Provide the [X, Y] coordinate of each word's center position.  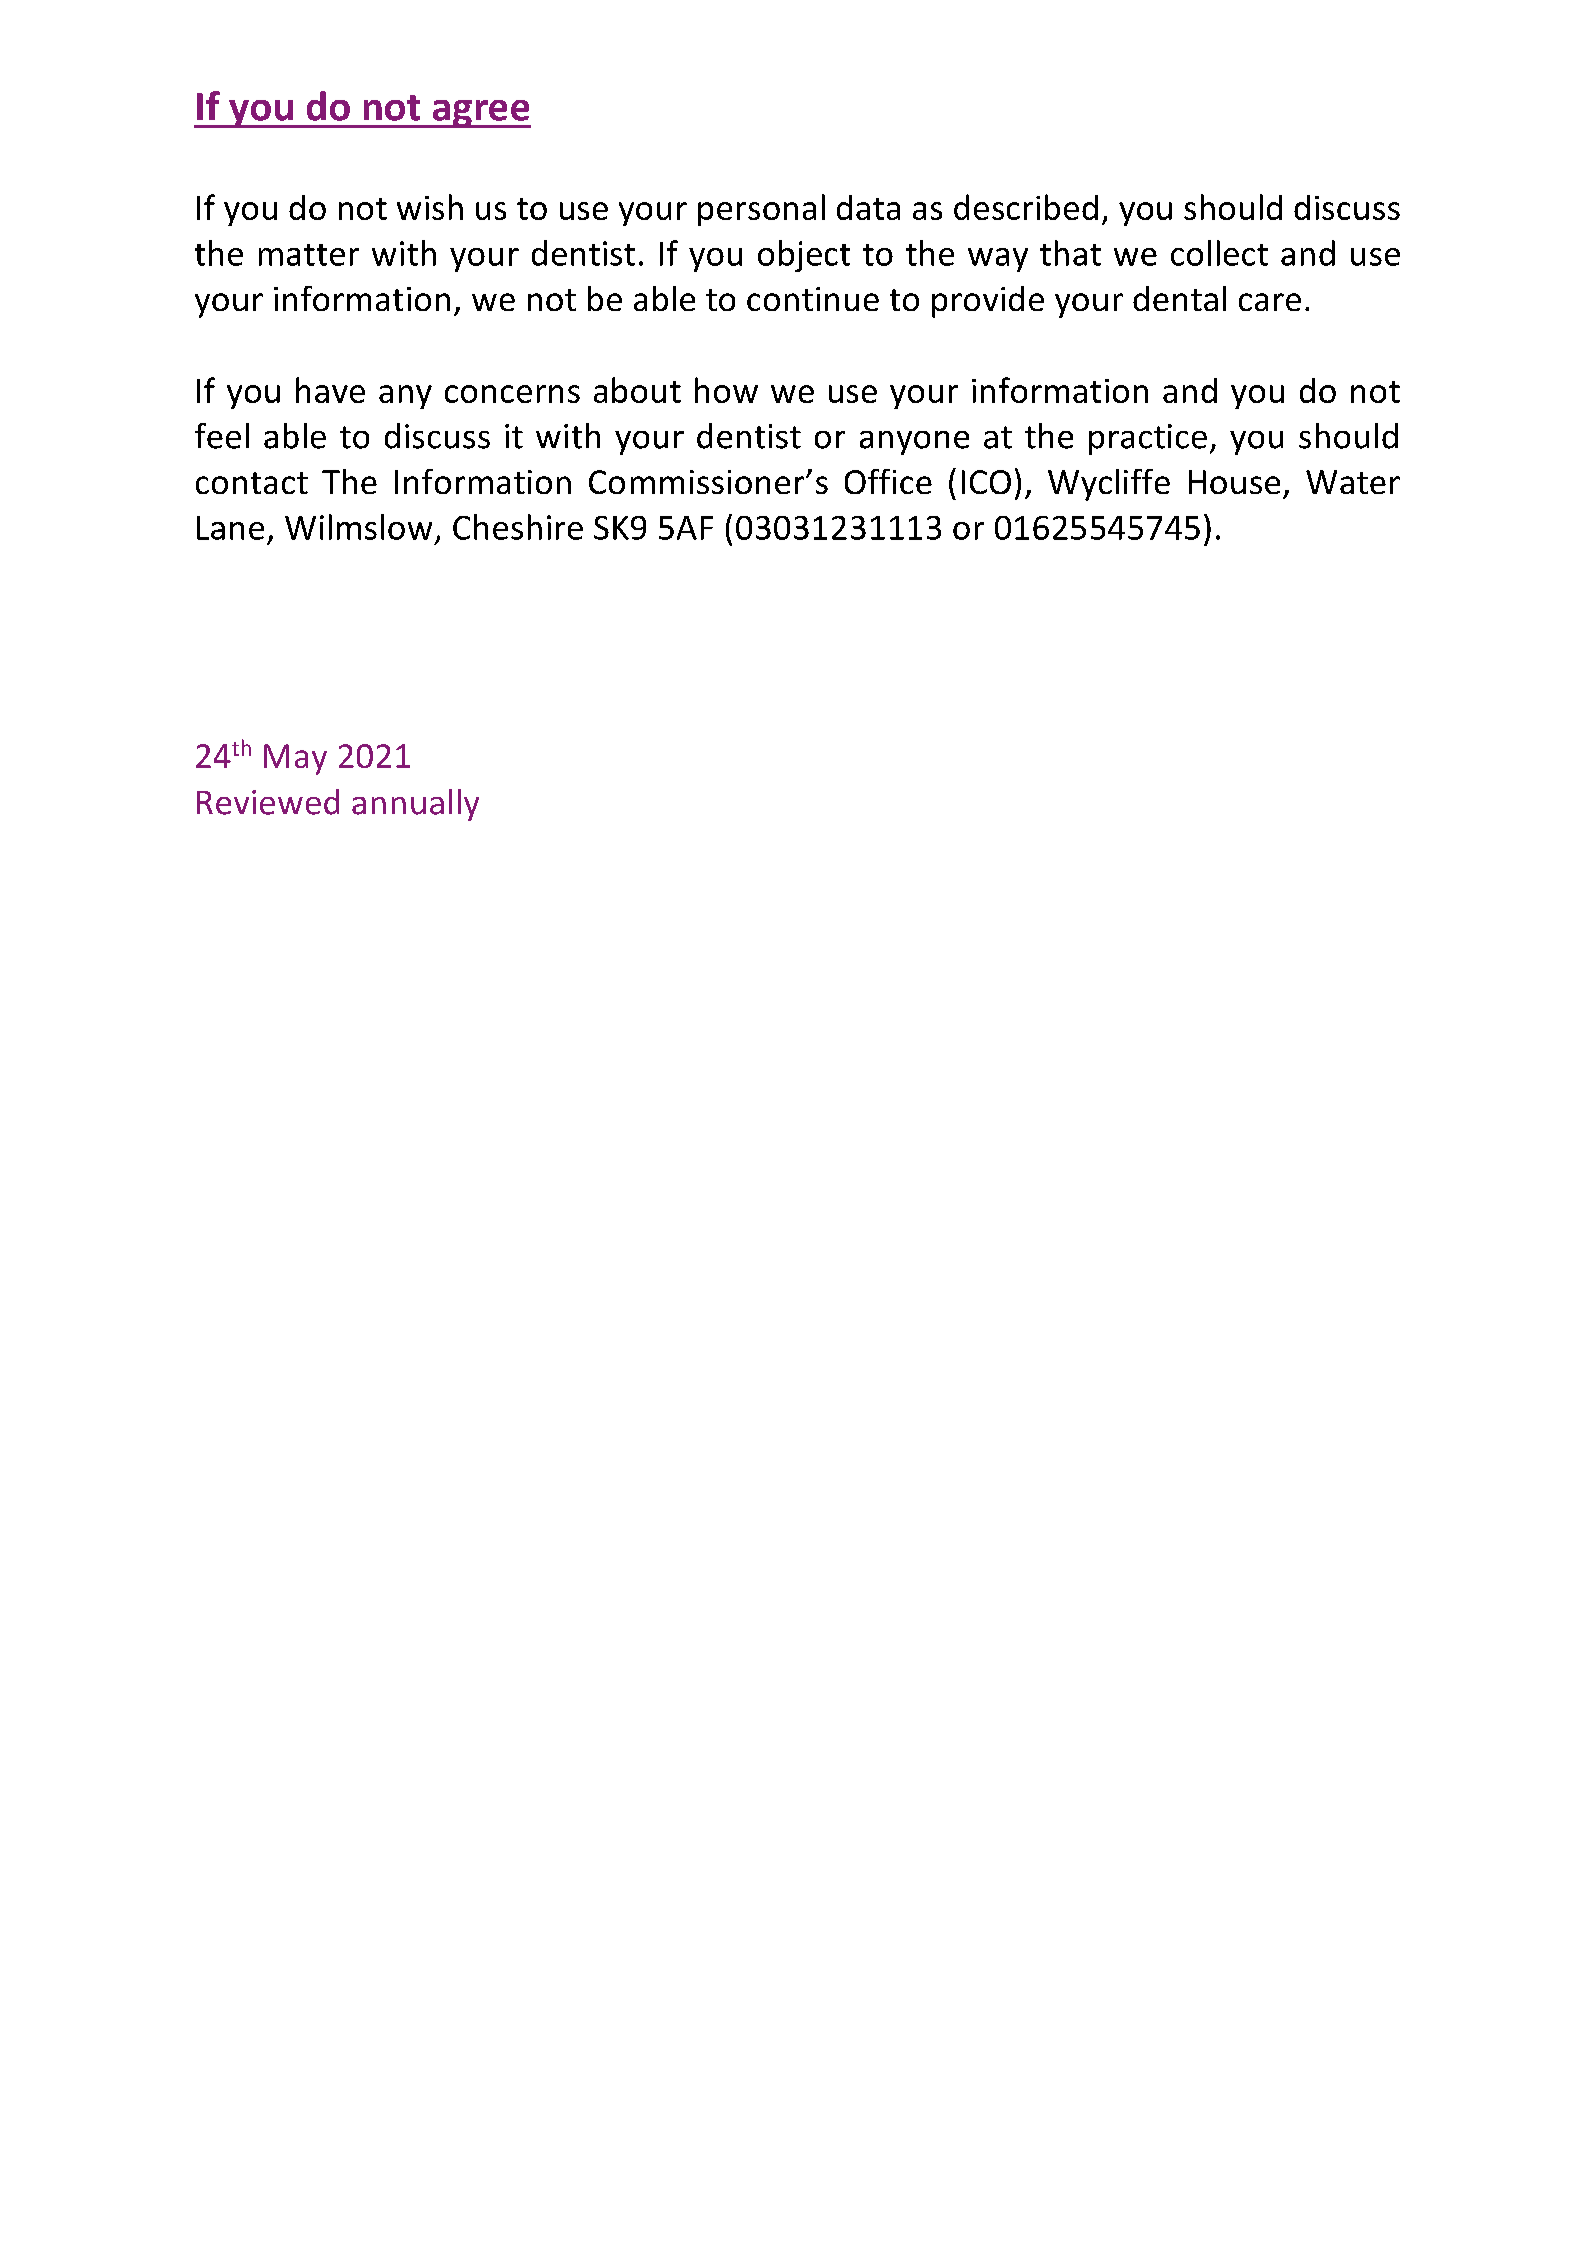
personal [761, 210]
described [1026, 207]
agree [480, 114]
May [295, 759]
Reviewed [268, 802]
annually [415, 805]
